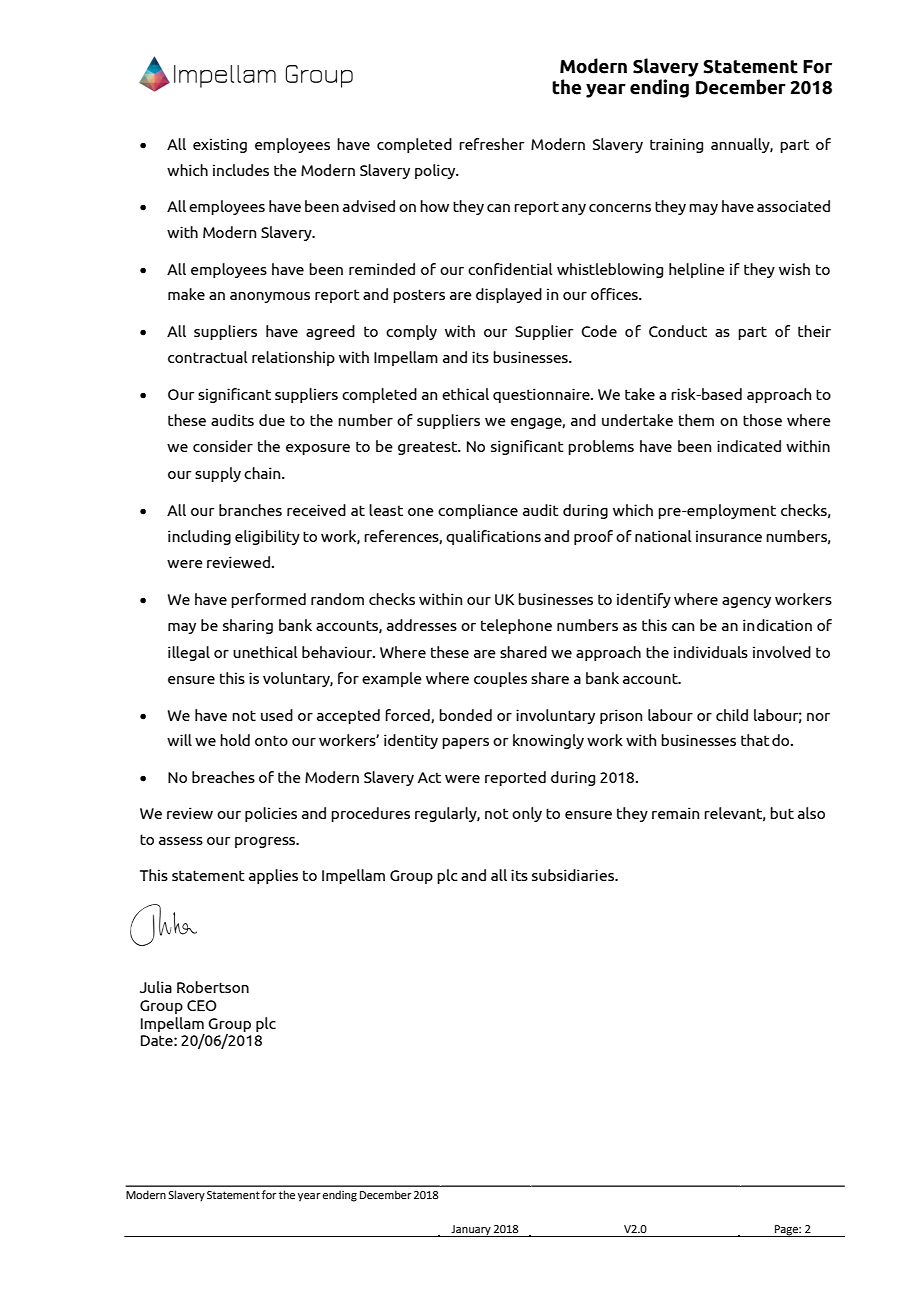 This screenshot has width=924, height=1308. I want to click on but, so click(782, 813).
